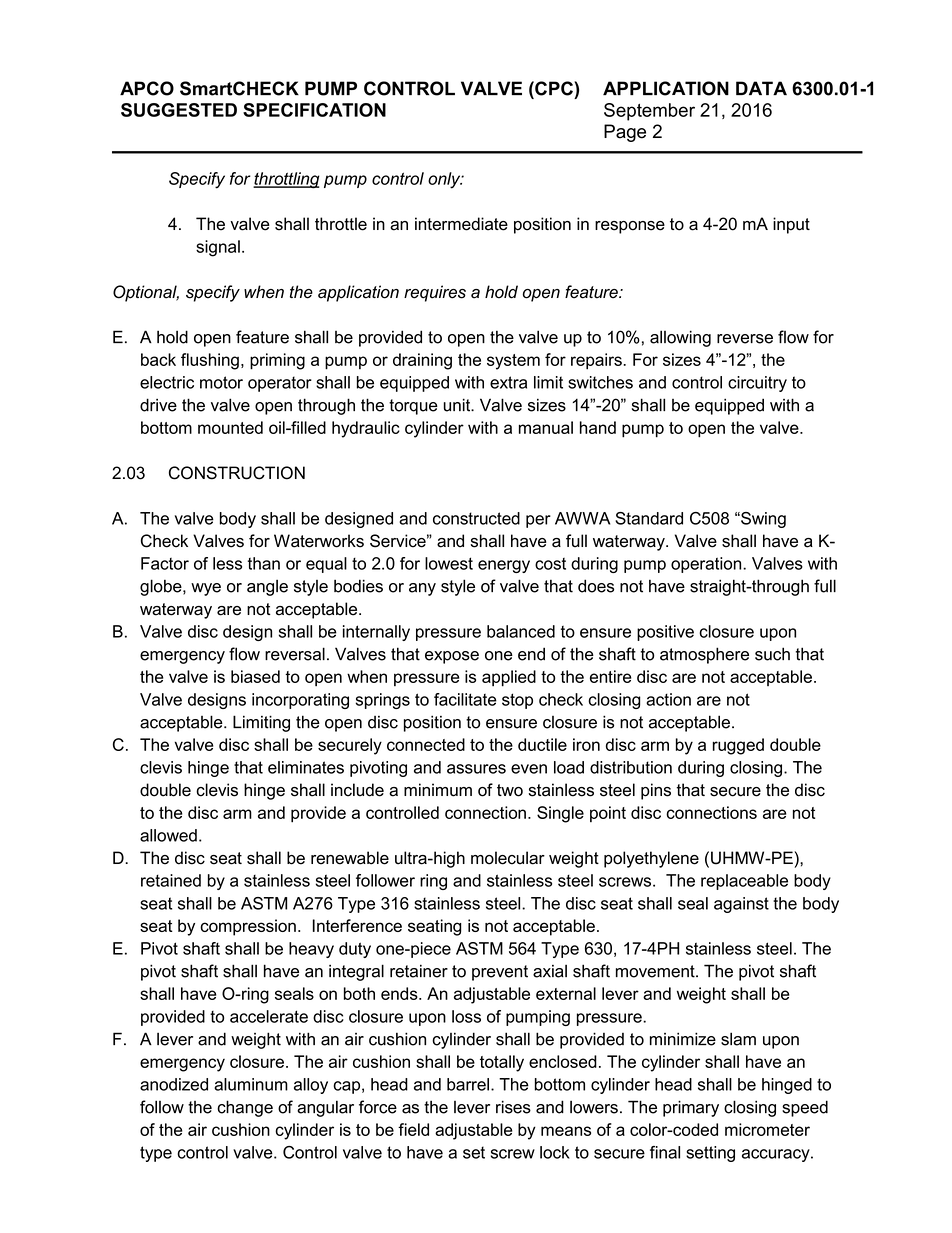 The width and height of the page is (952, 1233). Describe the element at coordinates (744, 882) in the page. I see `replaceable` at that location.
